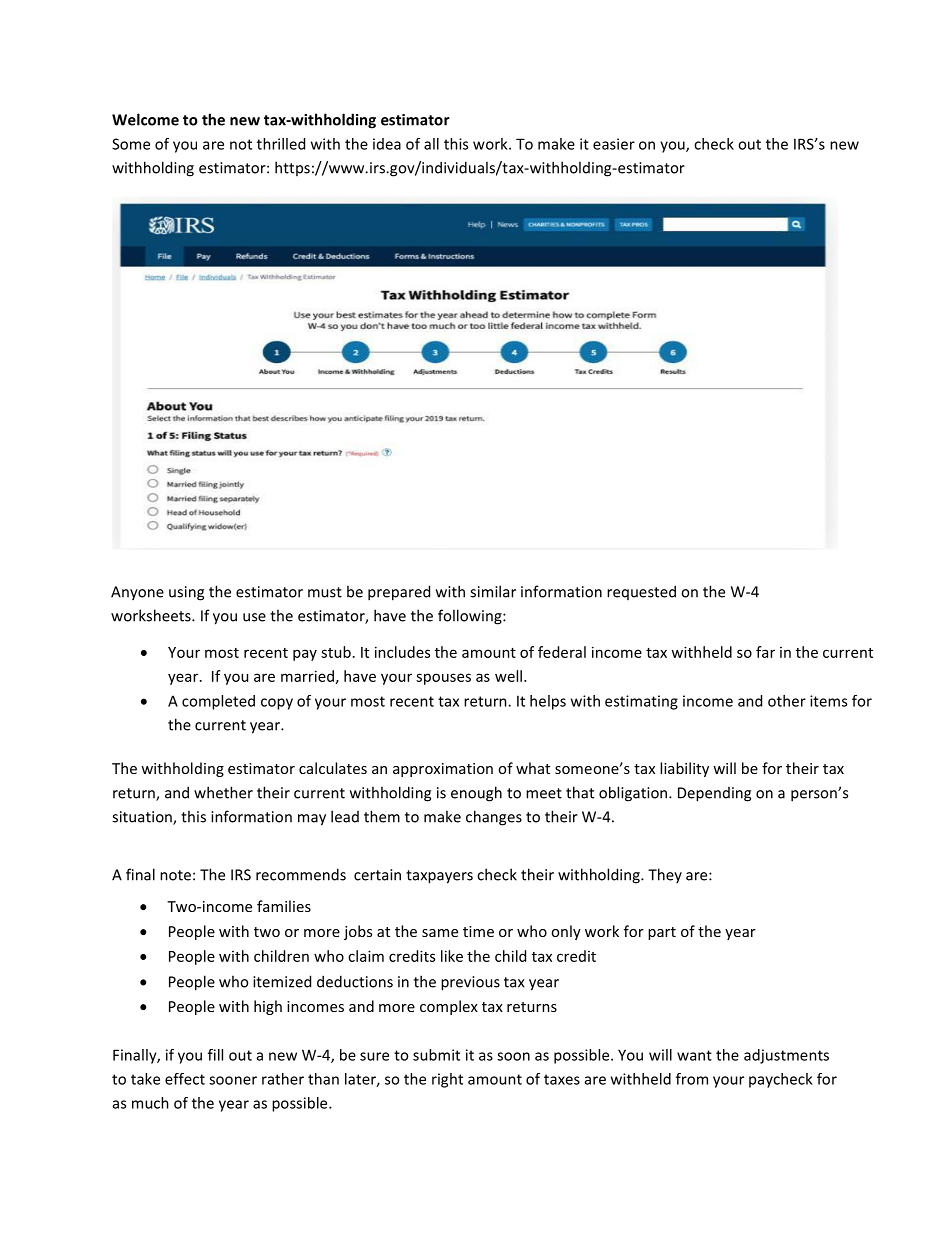  I want to click on fill, so click(215, 1055).
